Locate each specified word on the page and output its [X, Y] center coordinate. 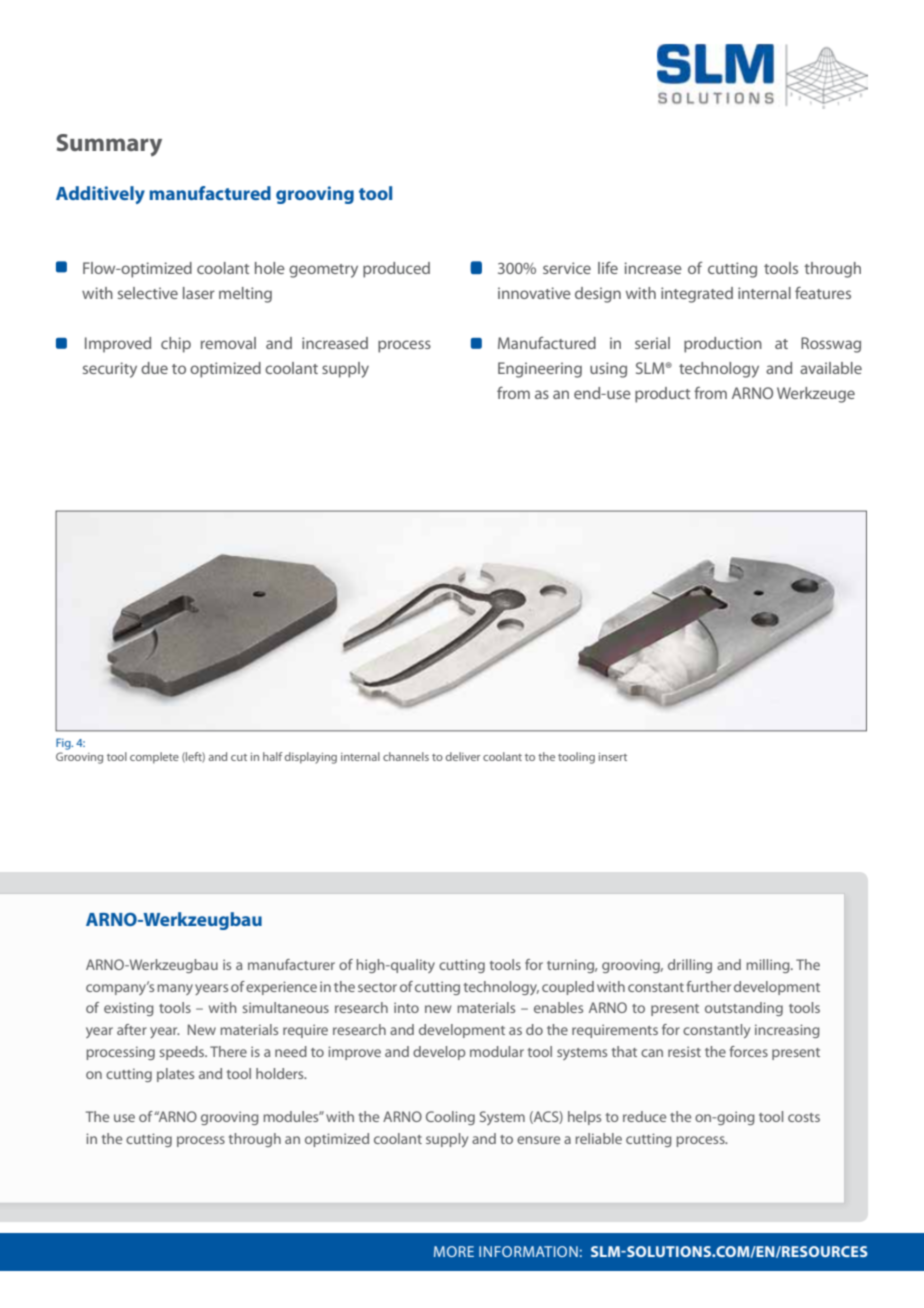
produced [396, 270]
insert [613, 757]
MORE [454, 1251]
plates [175, 1075]
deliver [463, 756]
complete [154, 758]
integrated [697, 295]
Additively [100, 195]
